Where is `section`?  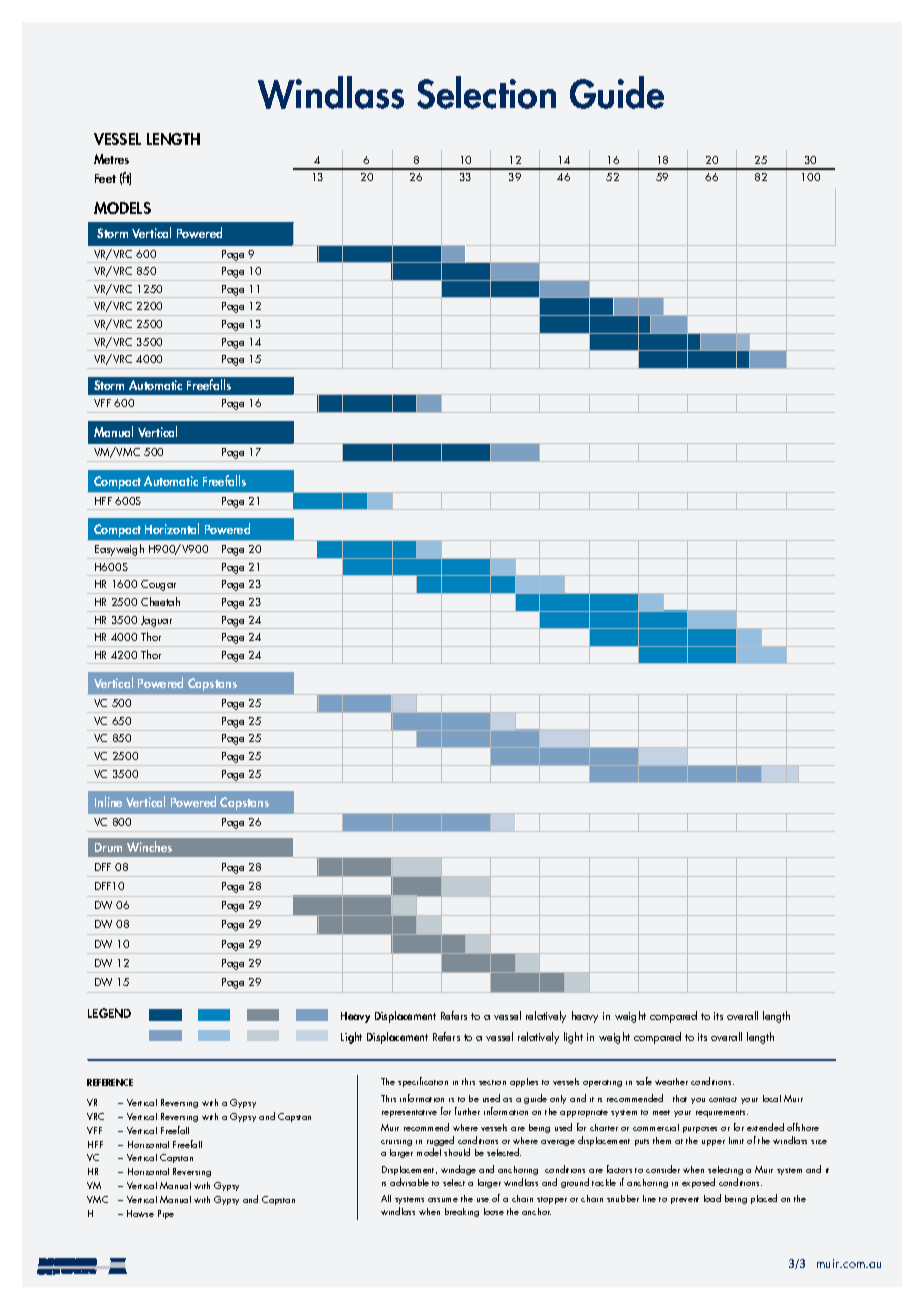
section is located at coordinates (492, 1082).
